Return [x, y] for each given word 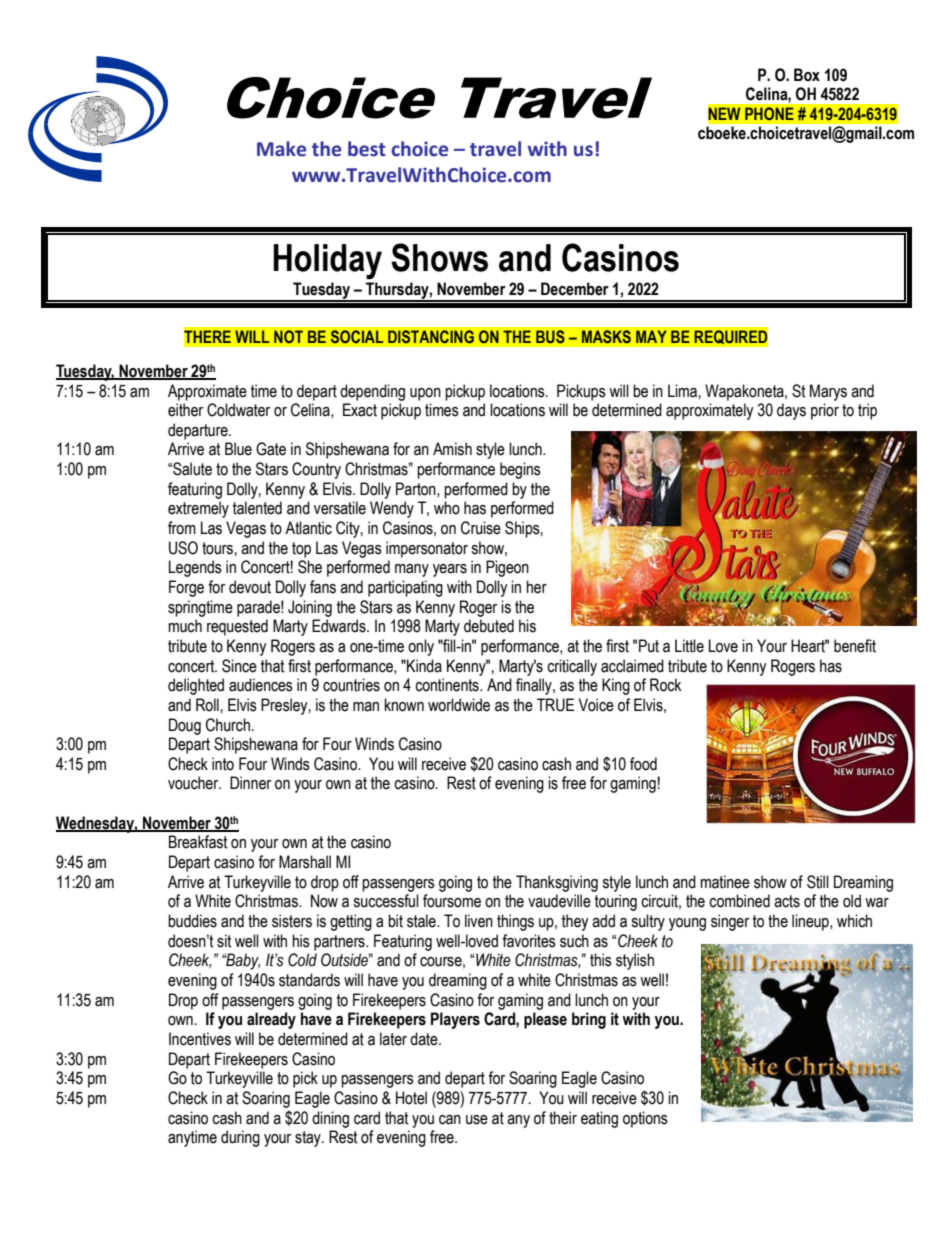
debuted [489, 626]
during [240, 1138]
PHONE [769, 113]
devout [250, 587]
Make [281, 149]
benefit [855, 646]
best [367, 149]
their [563, 1118]
